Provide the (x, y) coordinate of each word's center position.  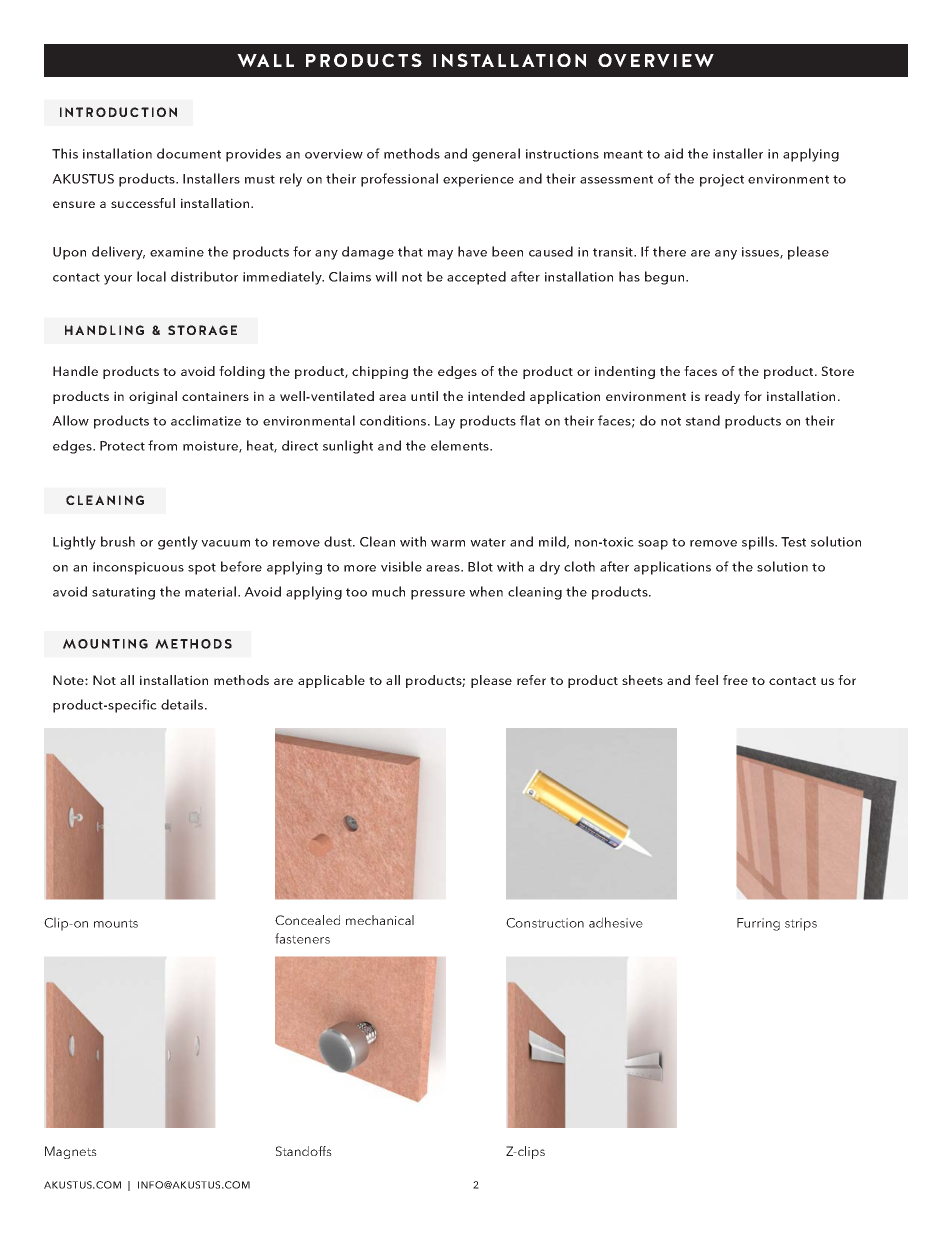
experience (478, 180)
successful (143, 203)
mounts (116, 923)
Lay (445, 422)
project (722, 180)
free (735, 680)
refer (531, 680)
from (162, 445)
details (183, 704)
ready (722, 397)
